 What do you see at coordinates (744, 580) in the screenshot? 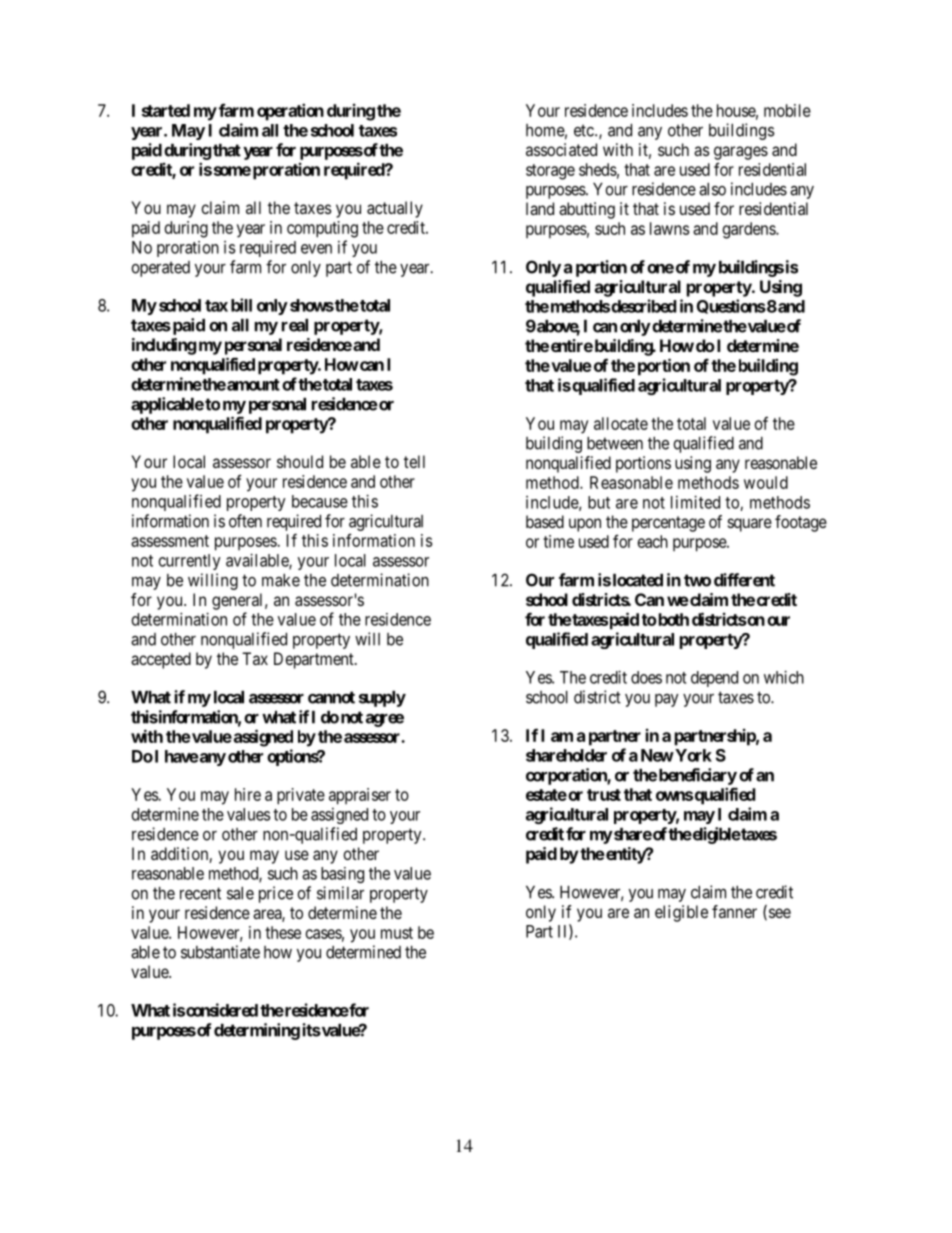
I see `different` at bounding box center [744, 580].
